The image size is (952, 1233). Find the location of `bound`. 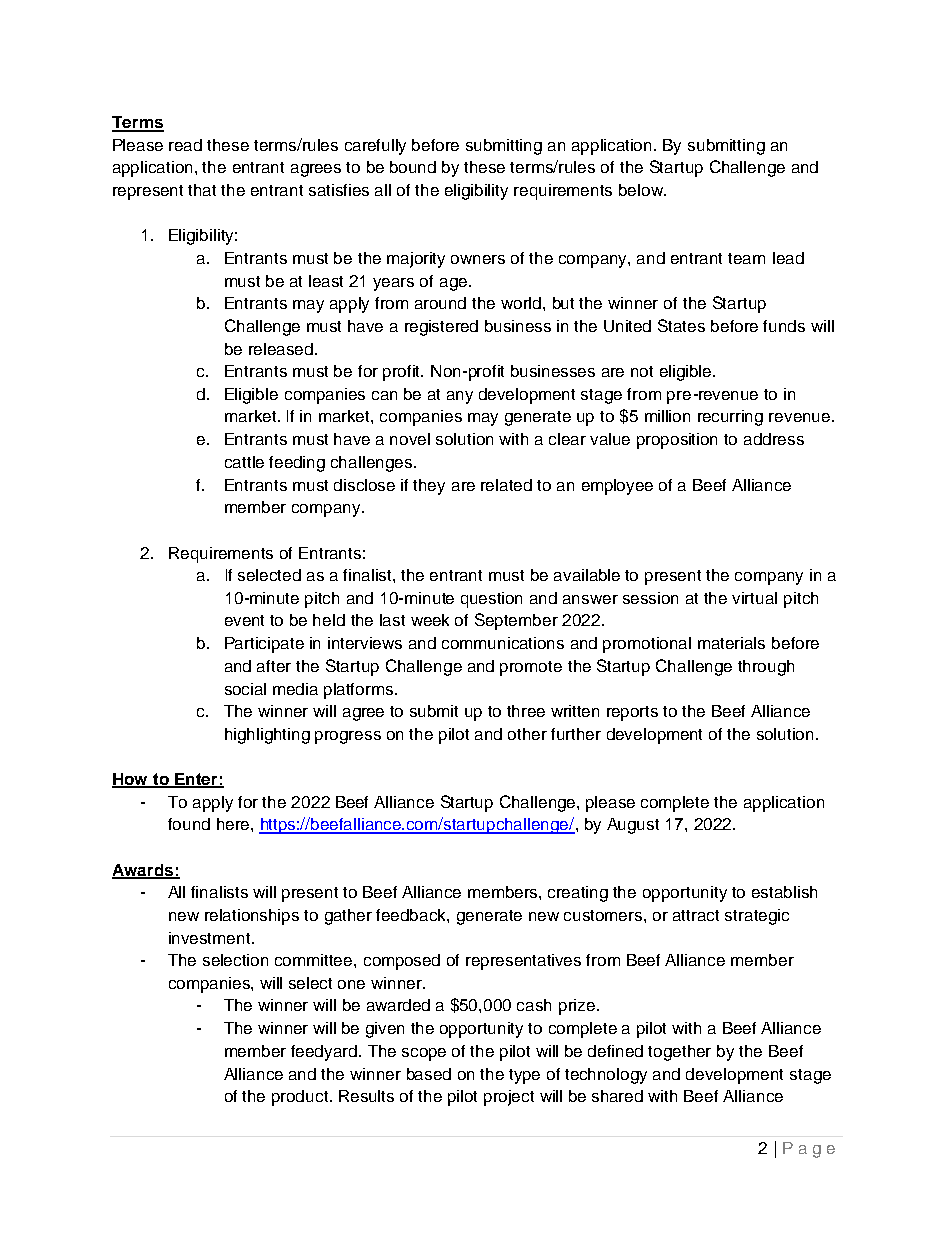

bound is located at coordinates (413, 167).
